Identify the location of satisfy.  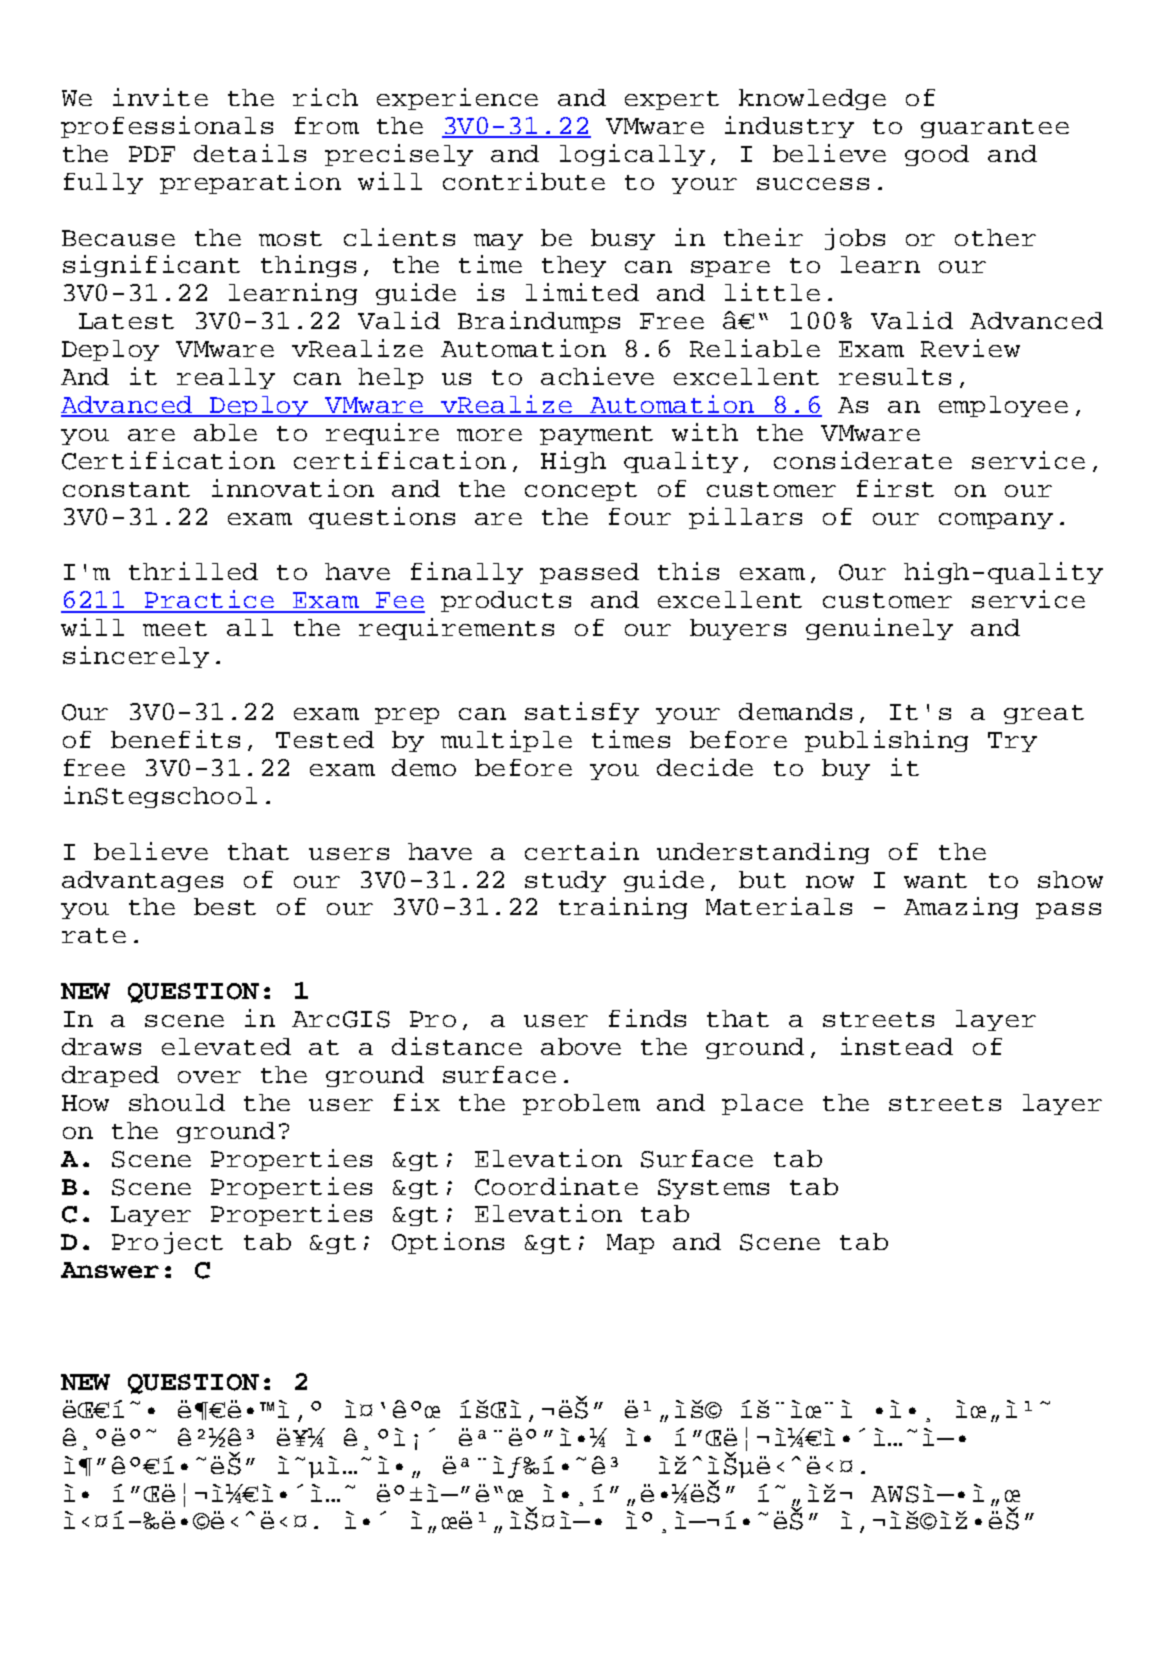
(582, 713).
